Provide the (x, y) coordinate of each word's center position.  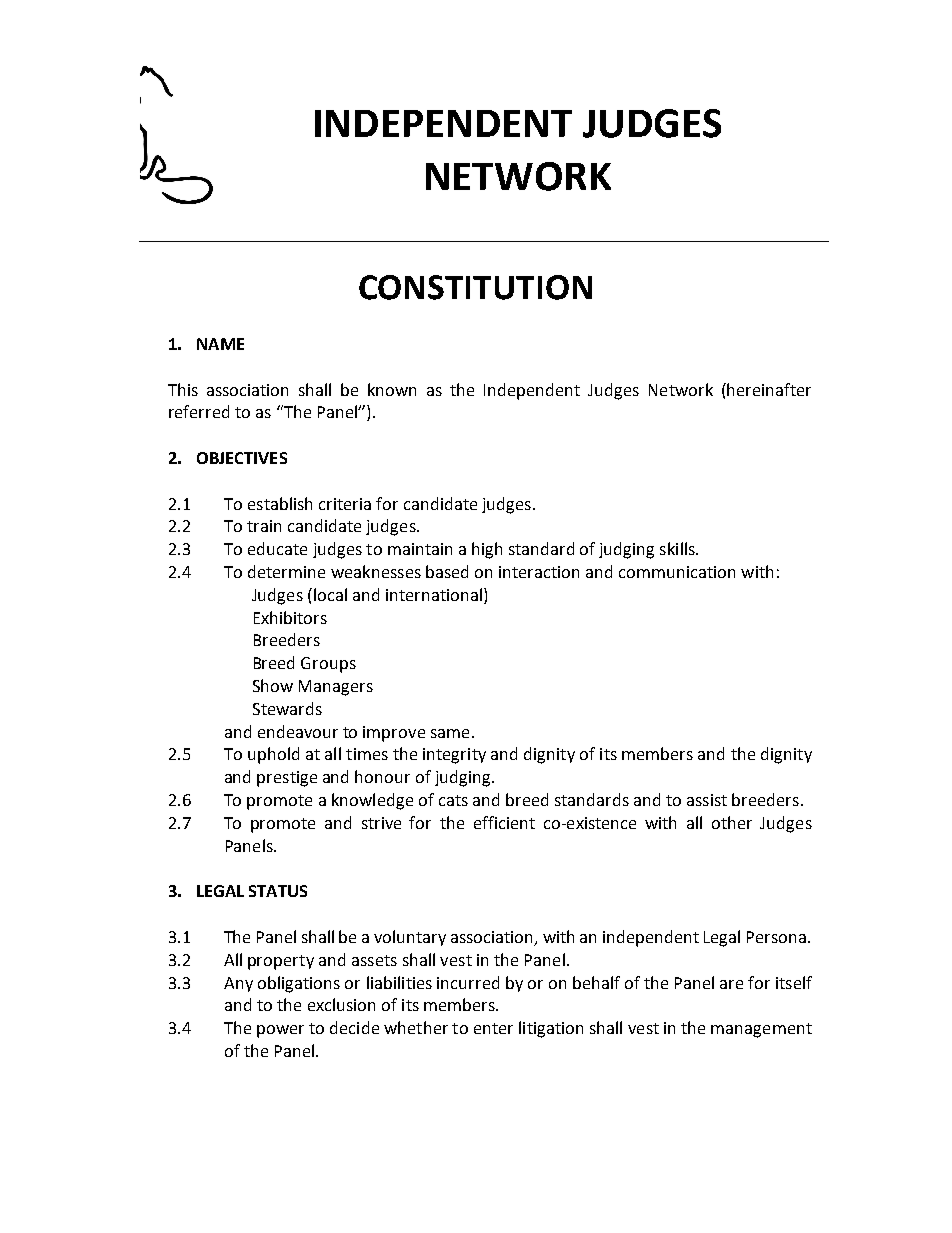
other (732, 822)
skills (678, 548)
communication (677, 572)
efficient (504, 822)
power (280, 1031)
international (434, 594)
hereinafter (768, 389)
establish (280, 503)
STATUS (278, 891)
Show (273, 685)
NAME (220, 344)
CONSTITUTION (475, 287)
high (487, 550)
